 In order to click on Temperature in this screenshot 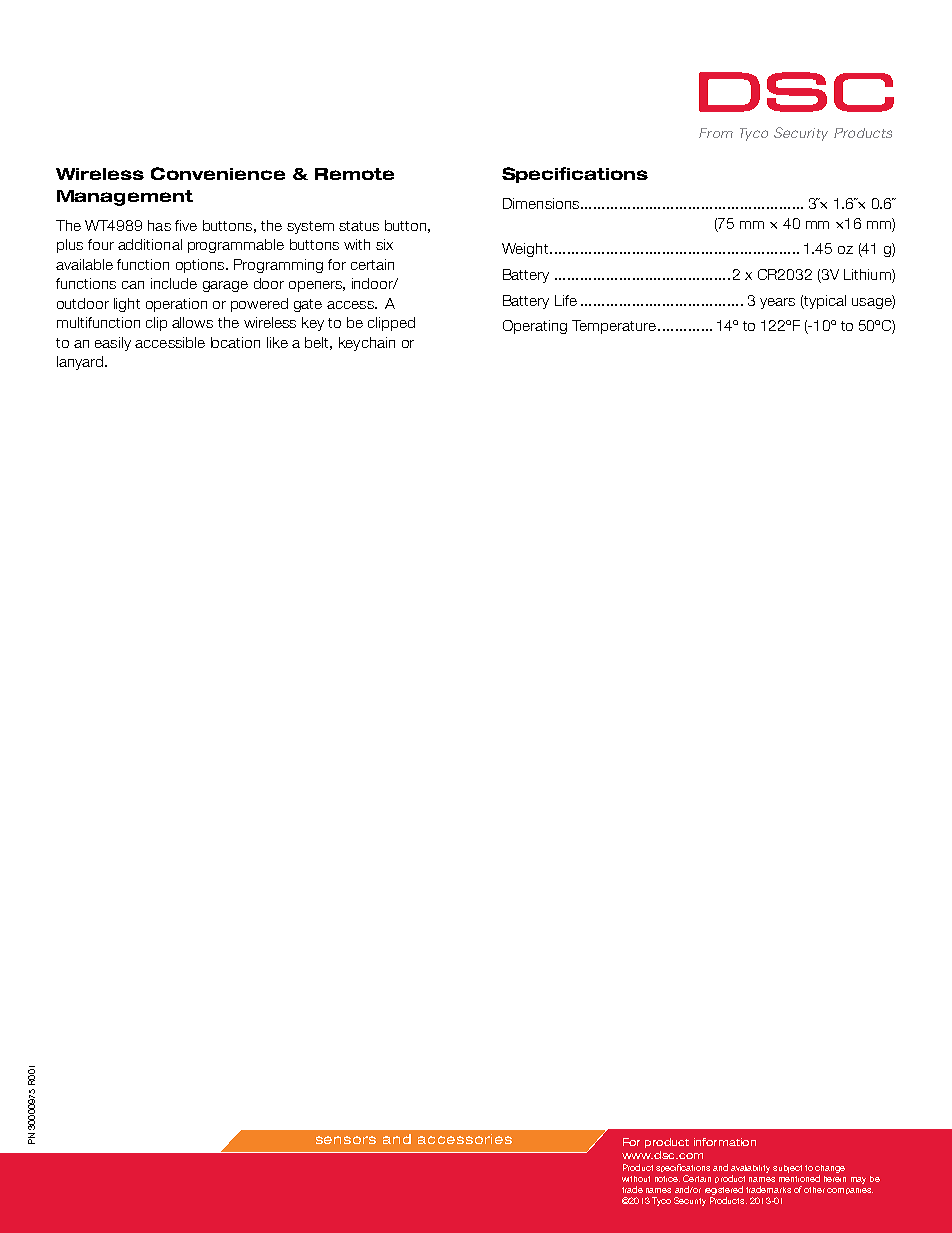, I will do `click(614, 327)`.
